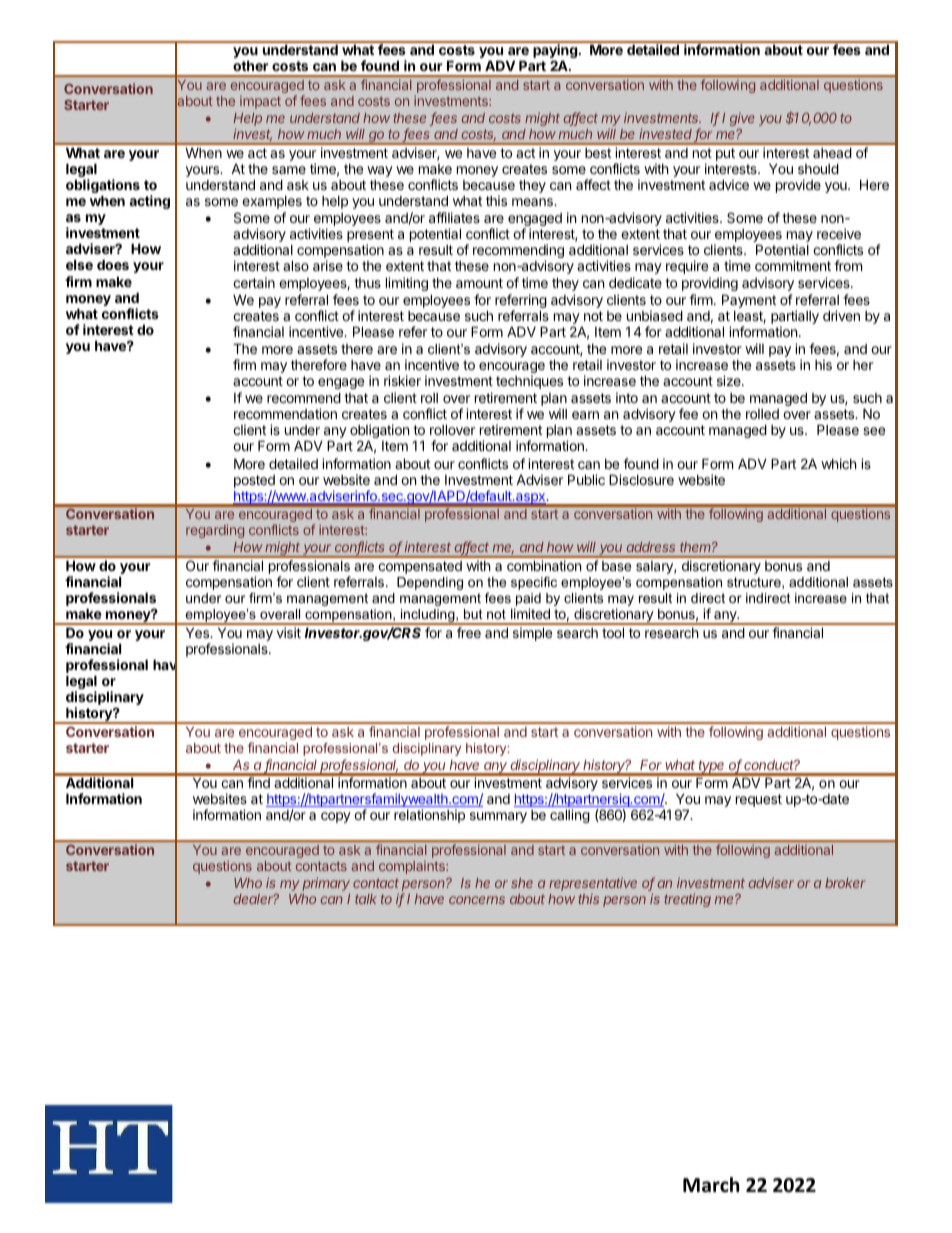  What do you see at coordinates (260, 102) in the screenshot?
I see `impact` at bounding box center [260, 102].
